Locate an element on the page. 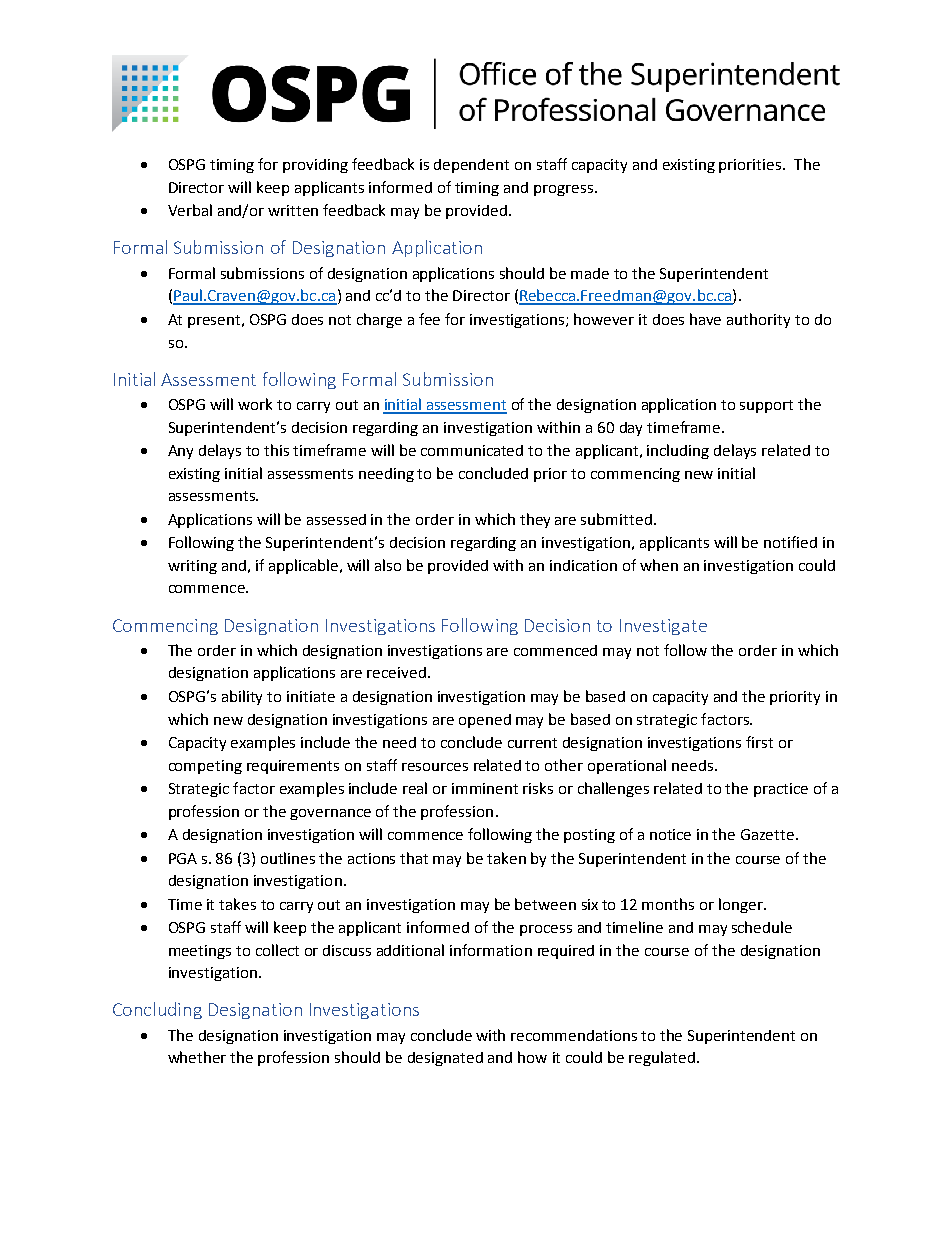 This page has width=952, height=1233. whether is located at coordinates (197, 1057).
